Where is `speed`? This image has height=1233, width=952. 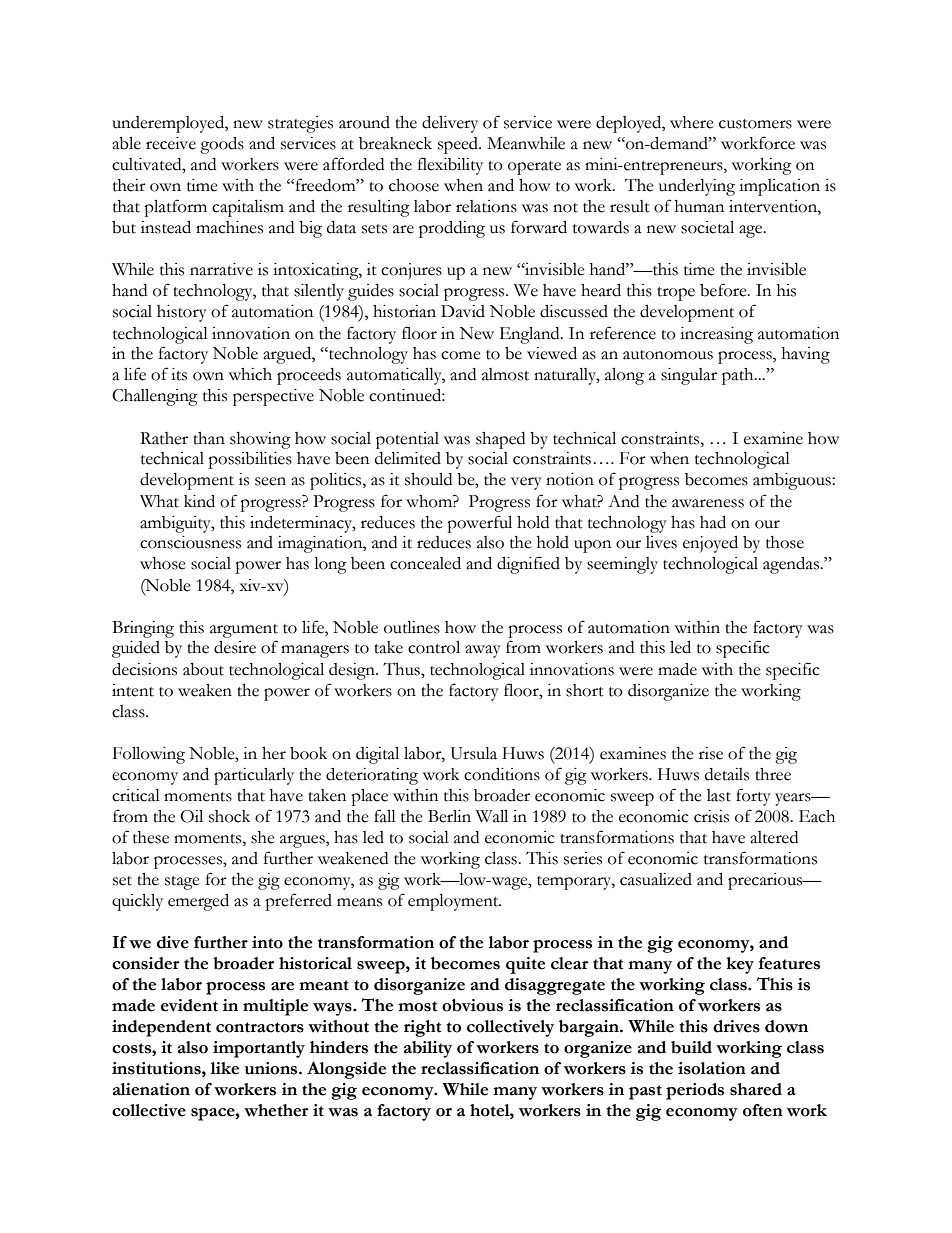 speed is located at coordinates (459, 145).
